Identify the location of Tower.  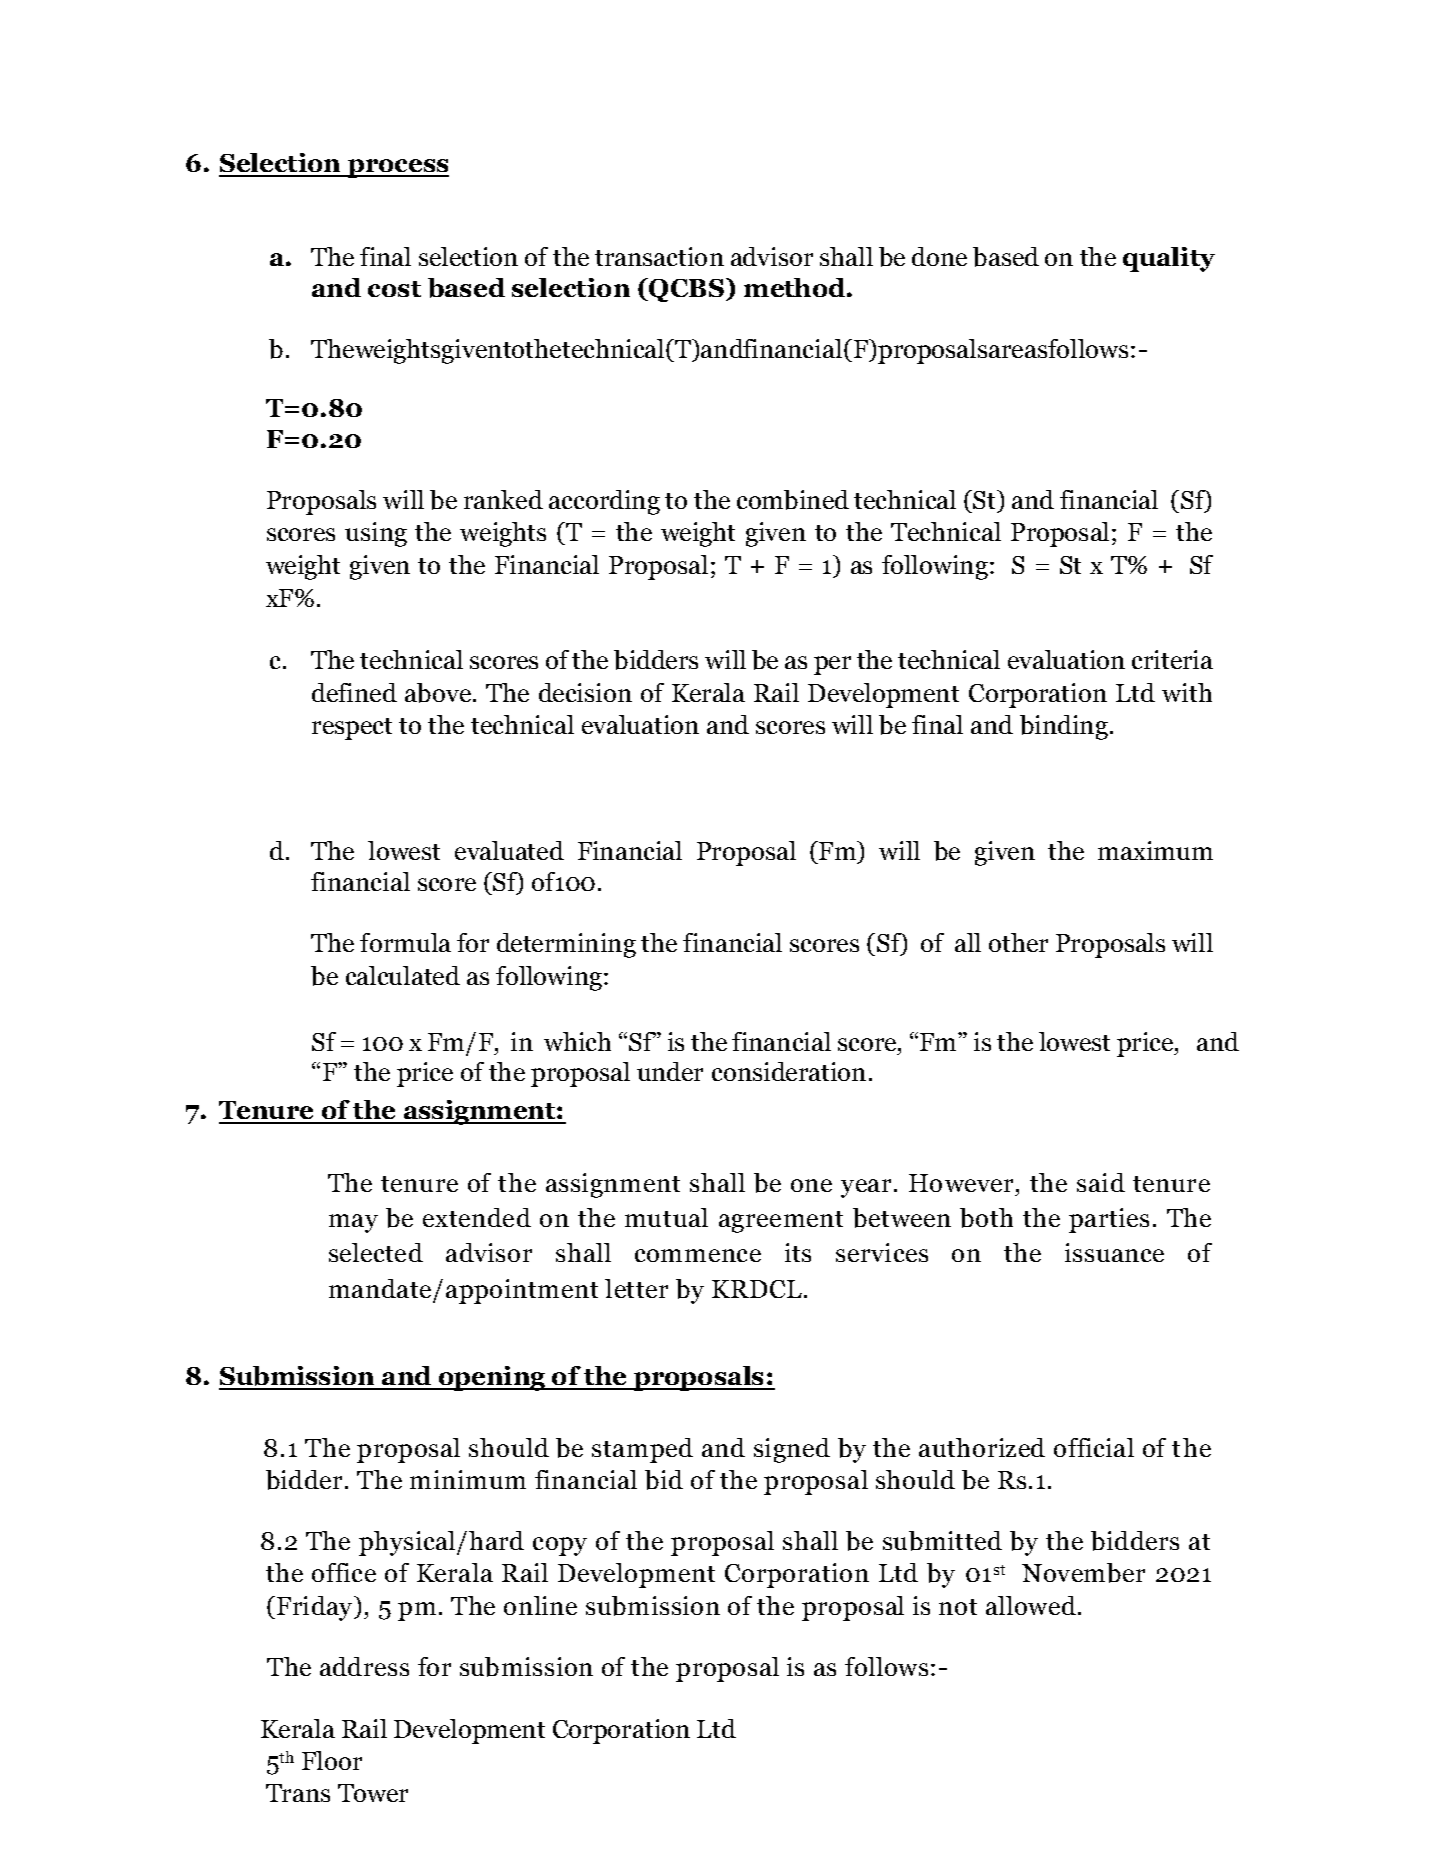
(373, 1793).
